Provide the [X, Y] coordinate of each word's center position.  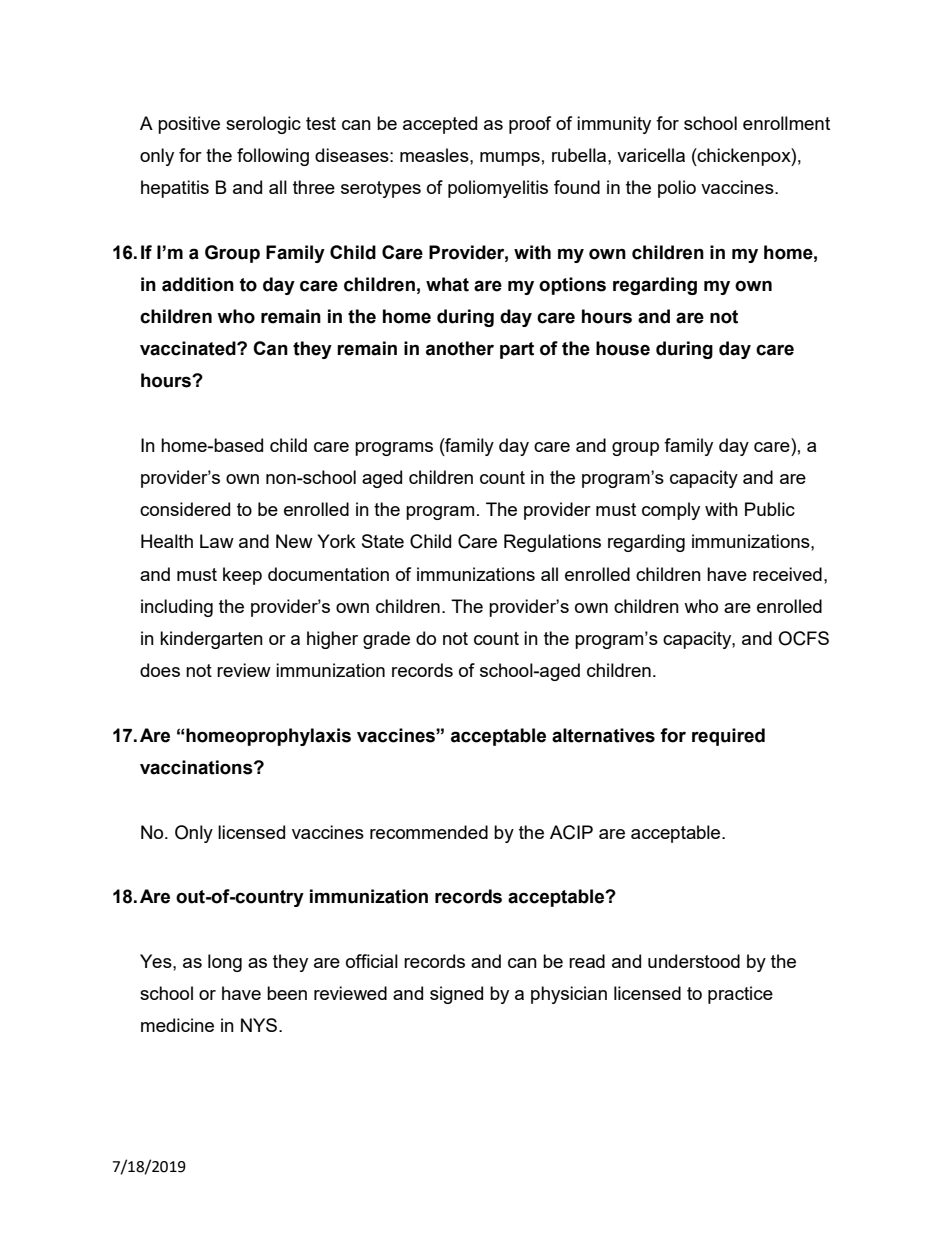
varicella [651, 155]
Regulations [552, 543]
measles [435, 155]
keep [242, 576]
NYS [260, 1025]
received [787, 574]
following [273, 157]
